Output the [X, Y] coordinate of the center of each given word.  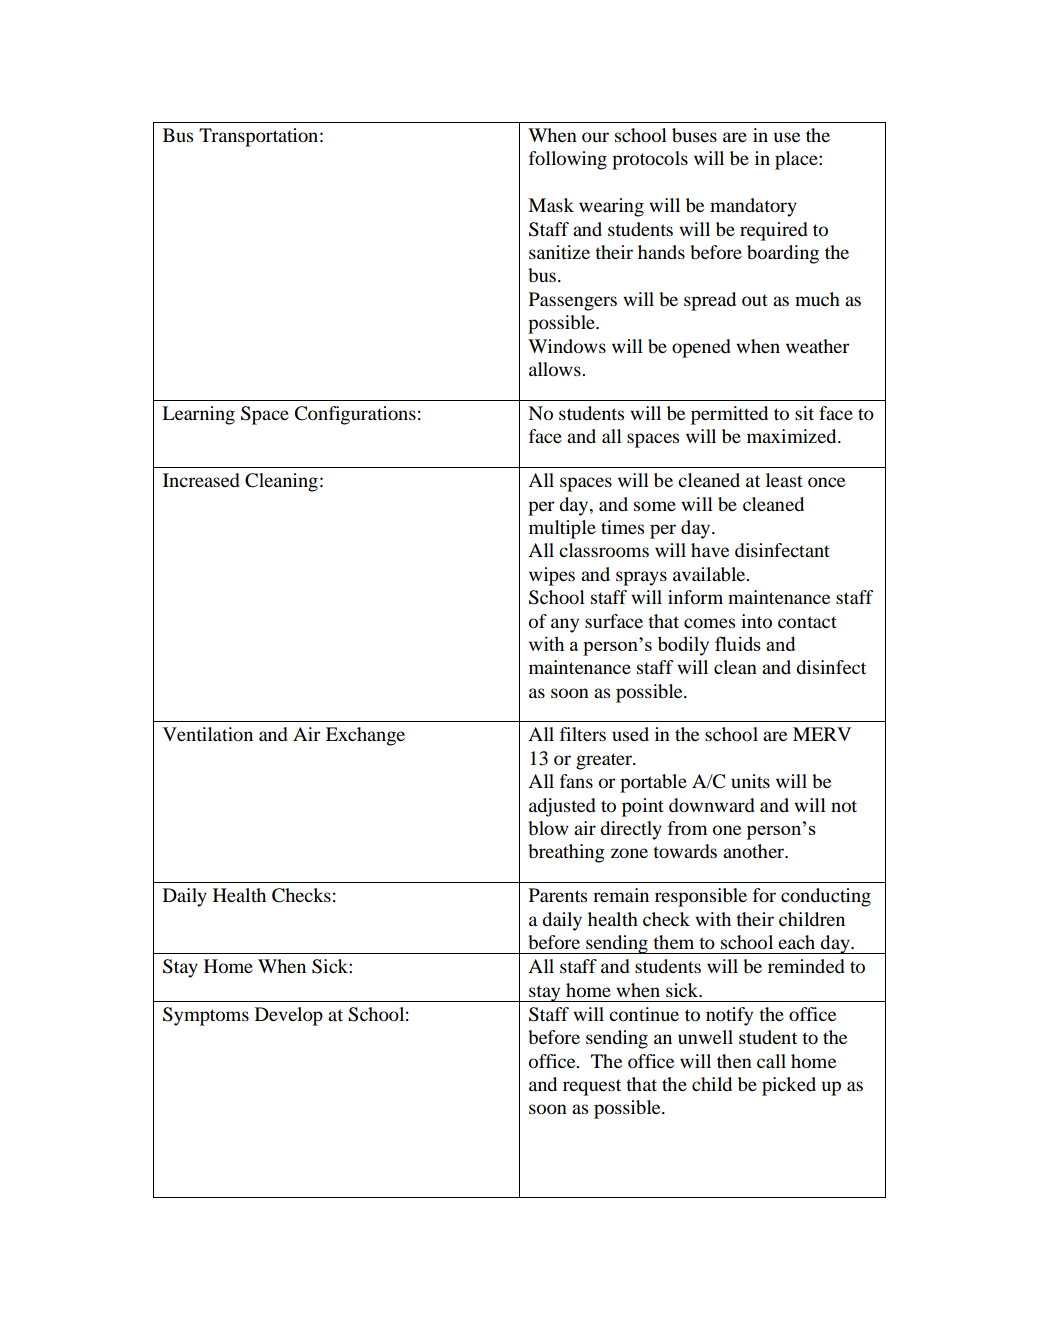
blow [548, 828]
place [797, 160]
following [568, 160]
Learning [198, 415]
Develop [289, 1016]
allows [556, 369]
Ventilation [208, 734]
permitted [729, 415]
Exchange [365, 736]
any [565, 625]
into [756, 621]
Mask [551, 205]
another [755, 851]
